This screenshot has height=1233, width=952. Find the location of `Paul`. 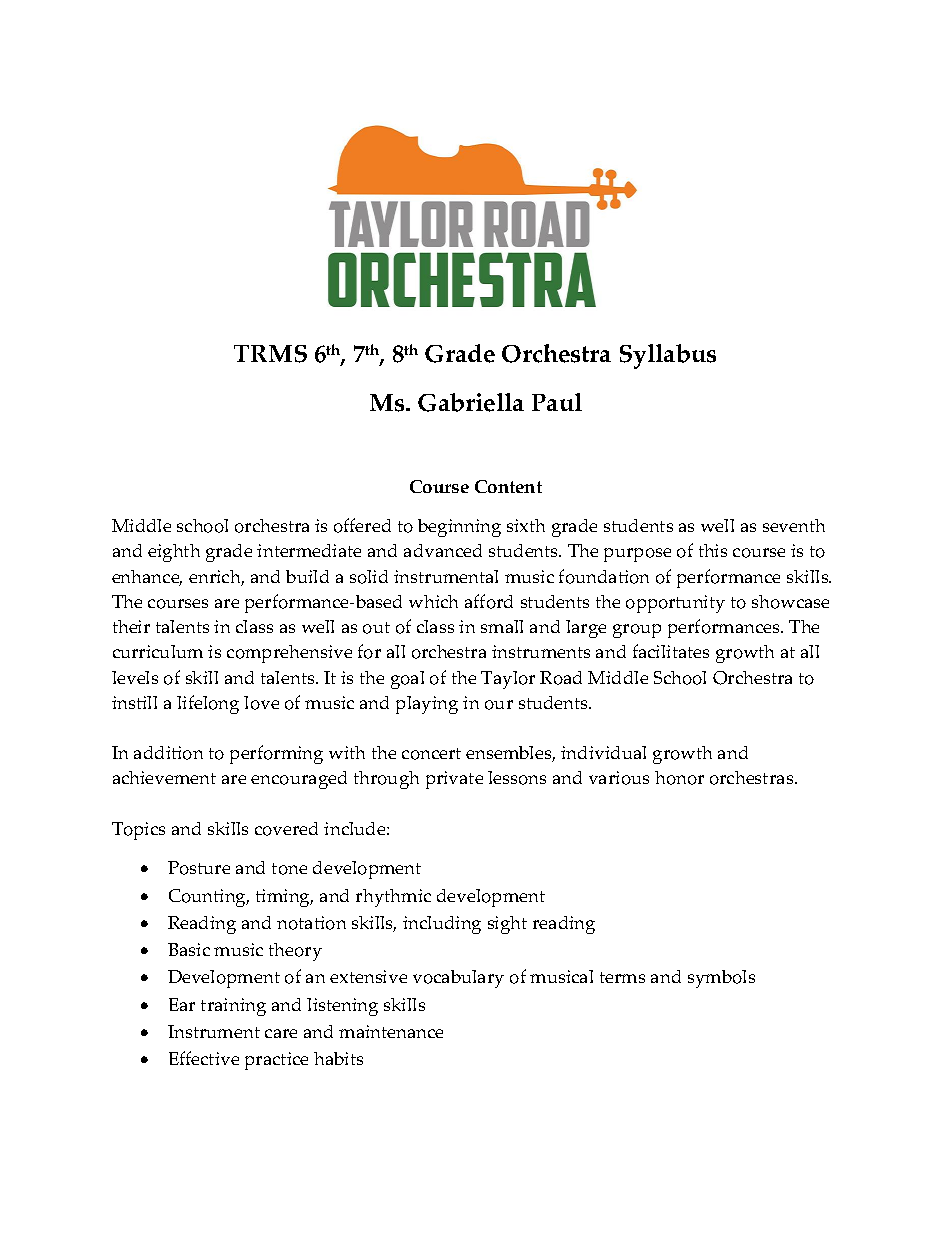

Paul is located at coordinates (557, 402).
